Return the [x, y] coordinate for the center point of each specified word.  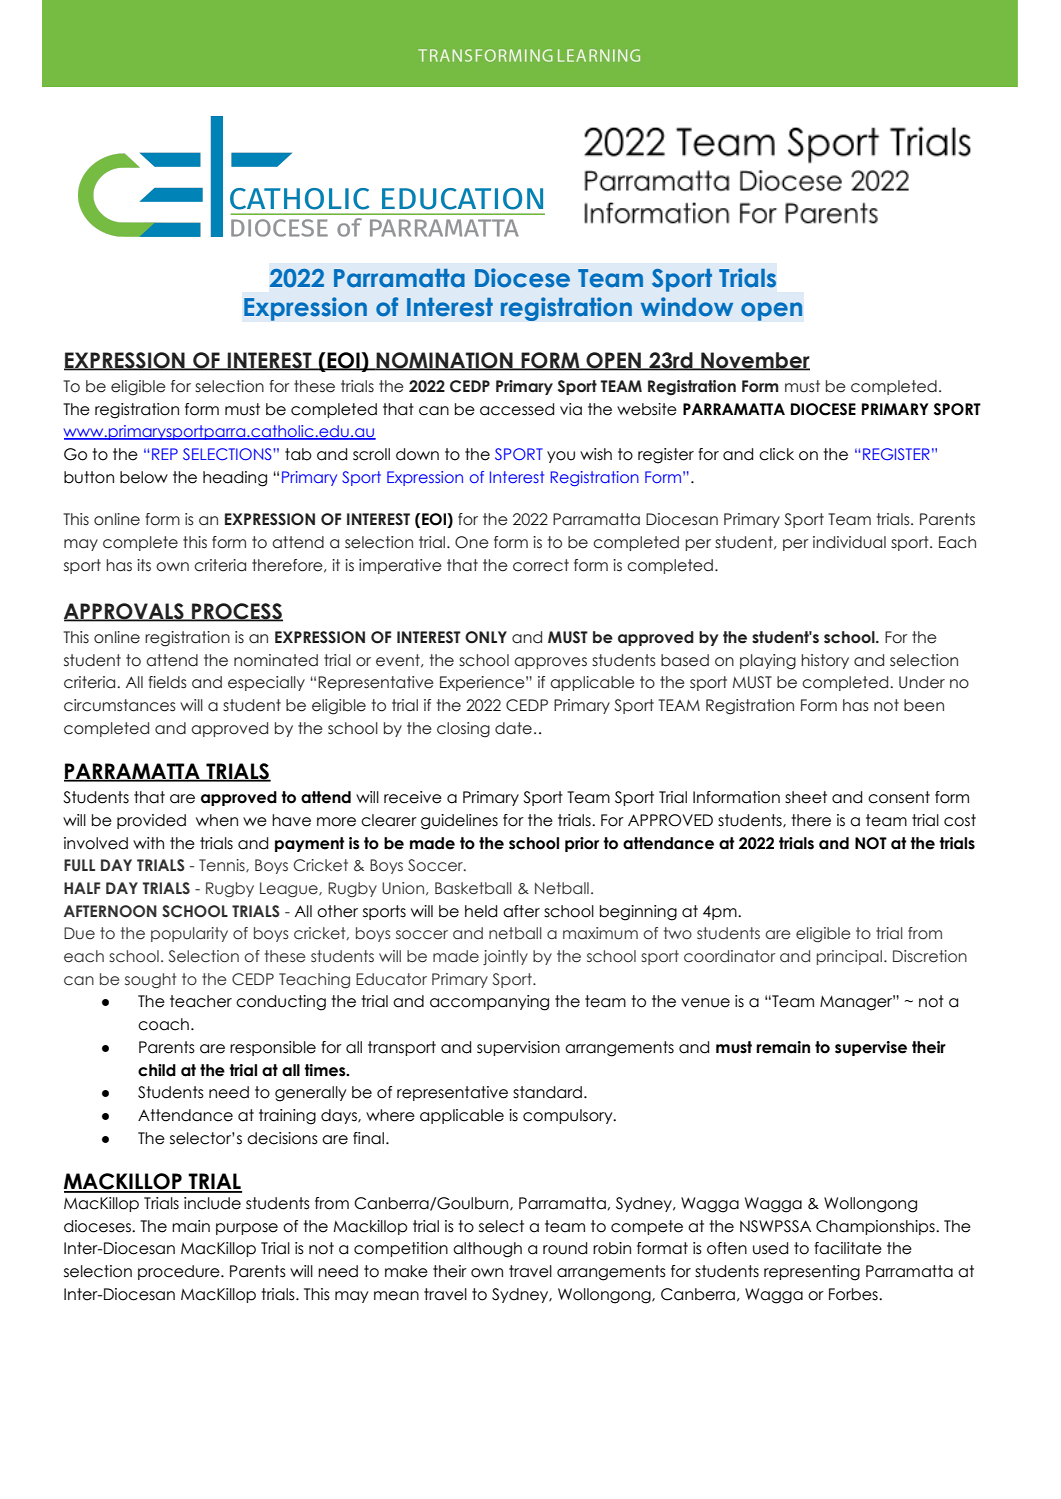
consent [899, 797]
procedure [180, 1272]
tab [298, 454]
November [754, 361]
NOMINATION [445, 361]
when [217, 820]
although [487, 1250]
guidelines [459, 822]
